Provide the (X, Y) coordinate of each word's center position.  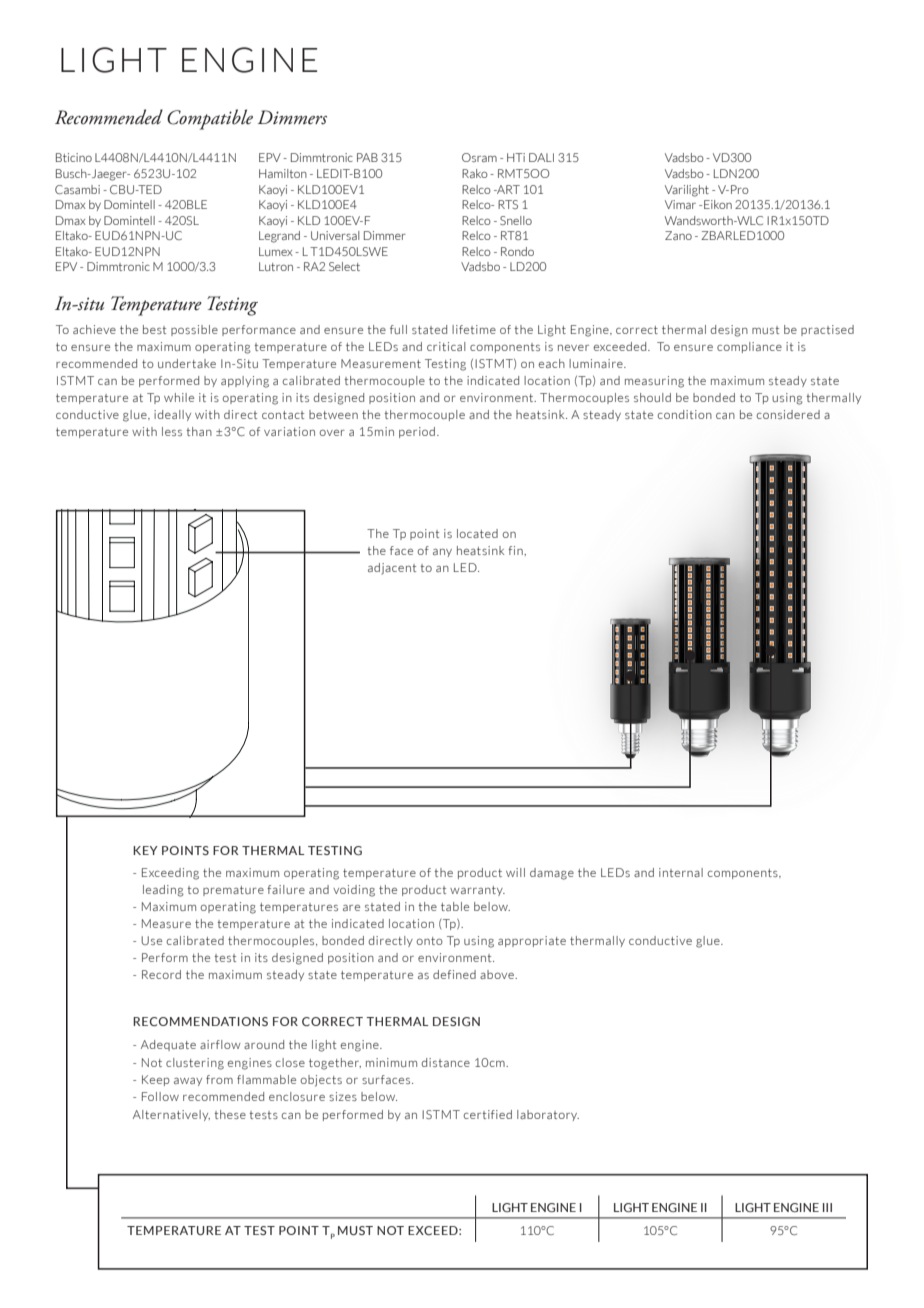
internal (681, 872)
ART (507, 189)
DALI (541, 157)
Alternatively (171, 1115)
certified (488, 1114)
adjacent (392, 569)
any (442, 553)
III (827, 1207)
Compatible (210, 119)
